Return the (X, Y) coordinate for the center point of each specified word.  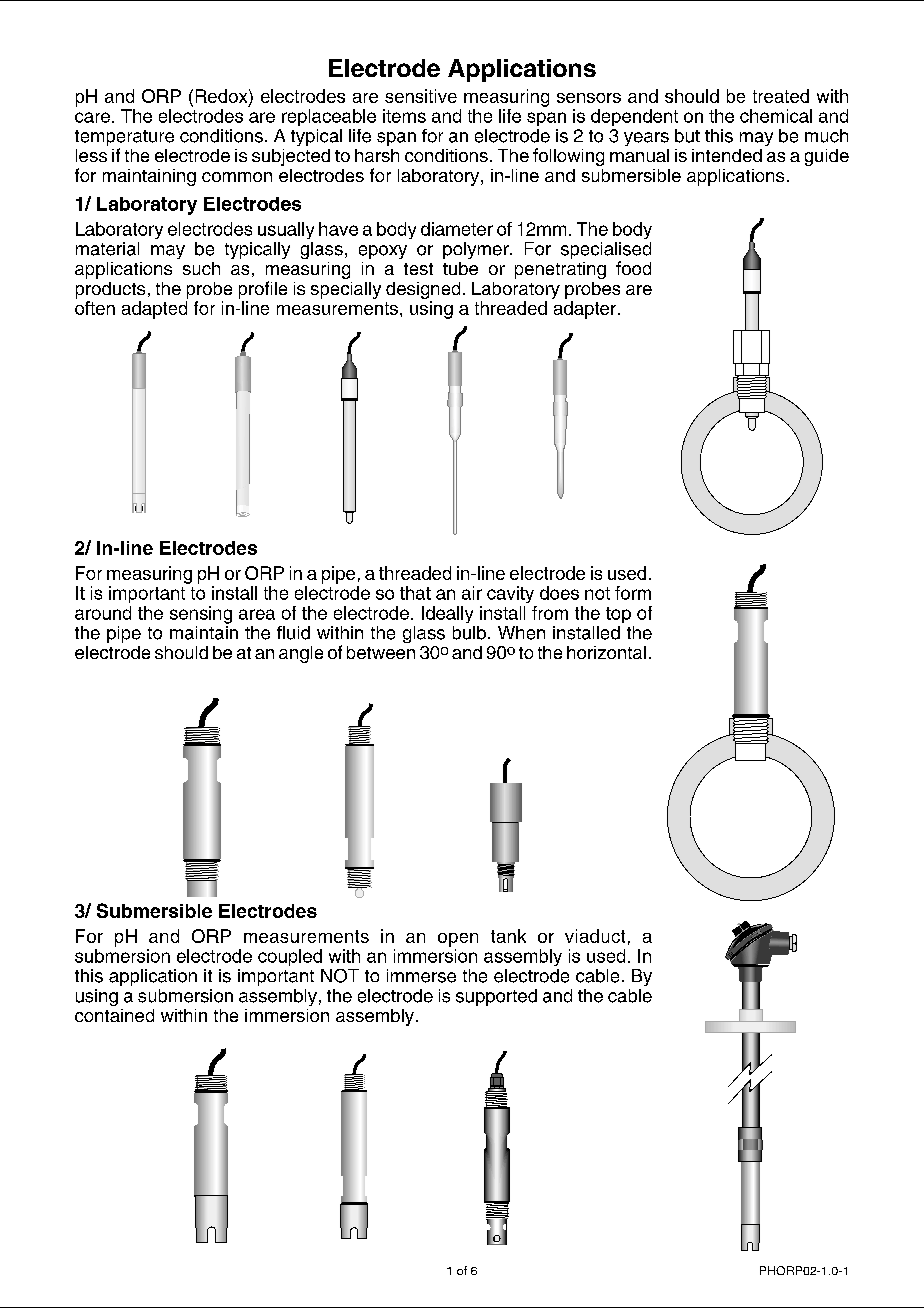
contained (114, 1015)
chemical (776, 116)
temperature (124, 139)
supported (496, 997)
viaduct (595, 936)
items (404, 116)
